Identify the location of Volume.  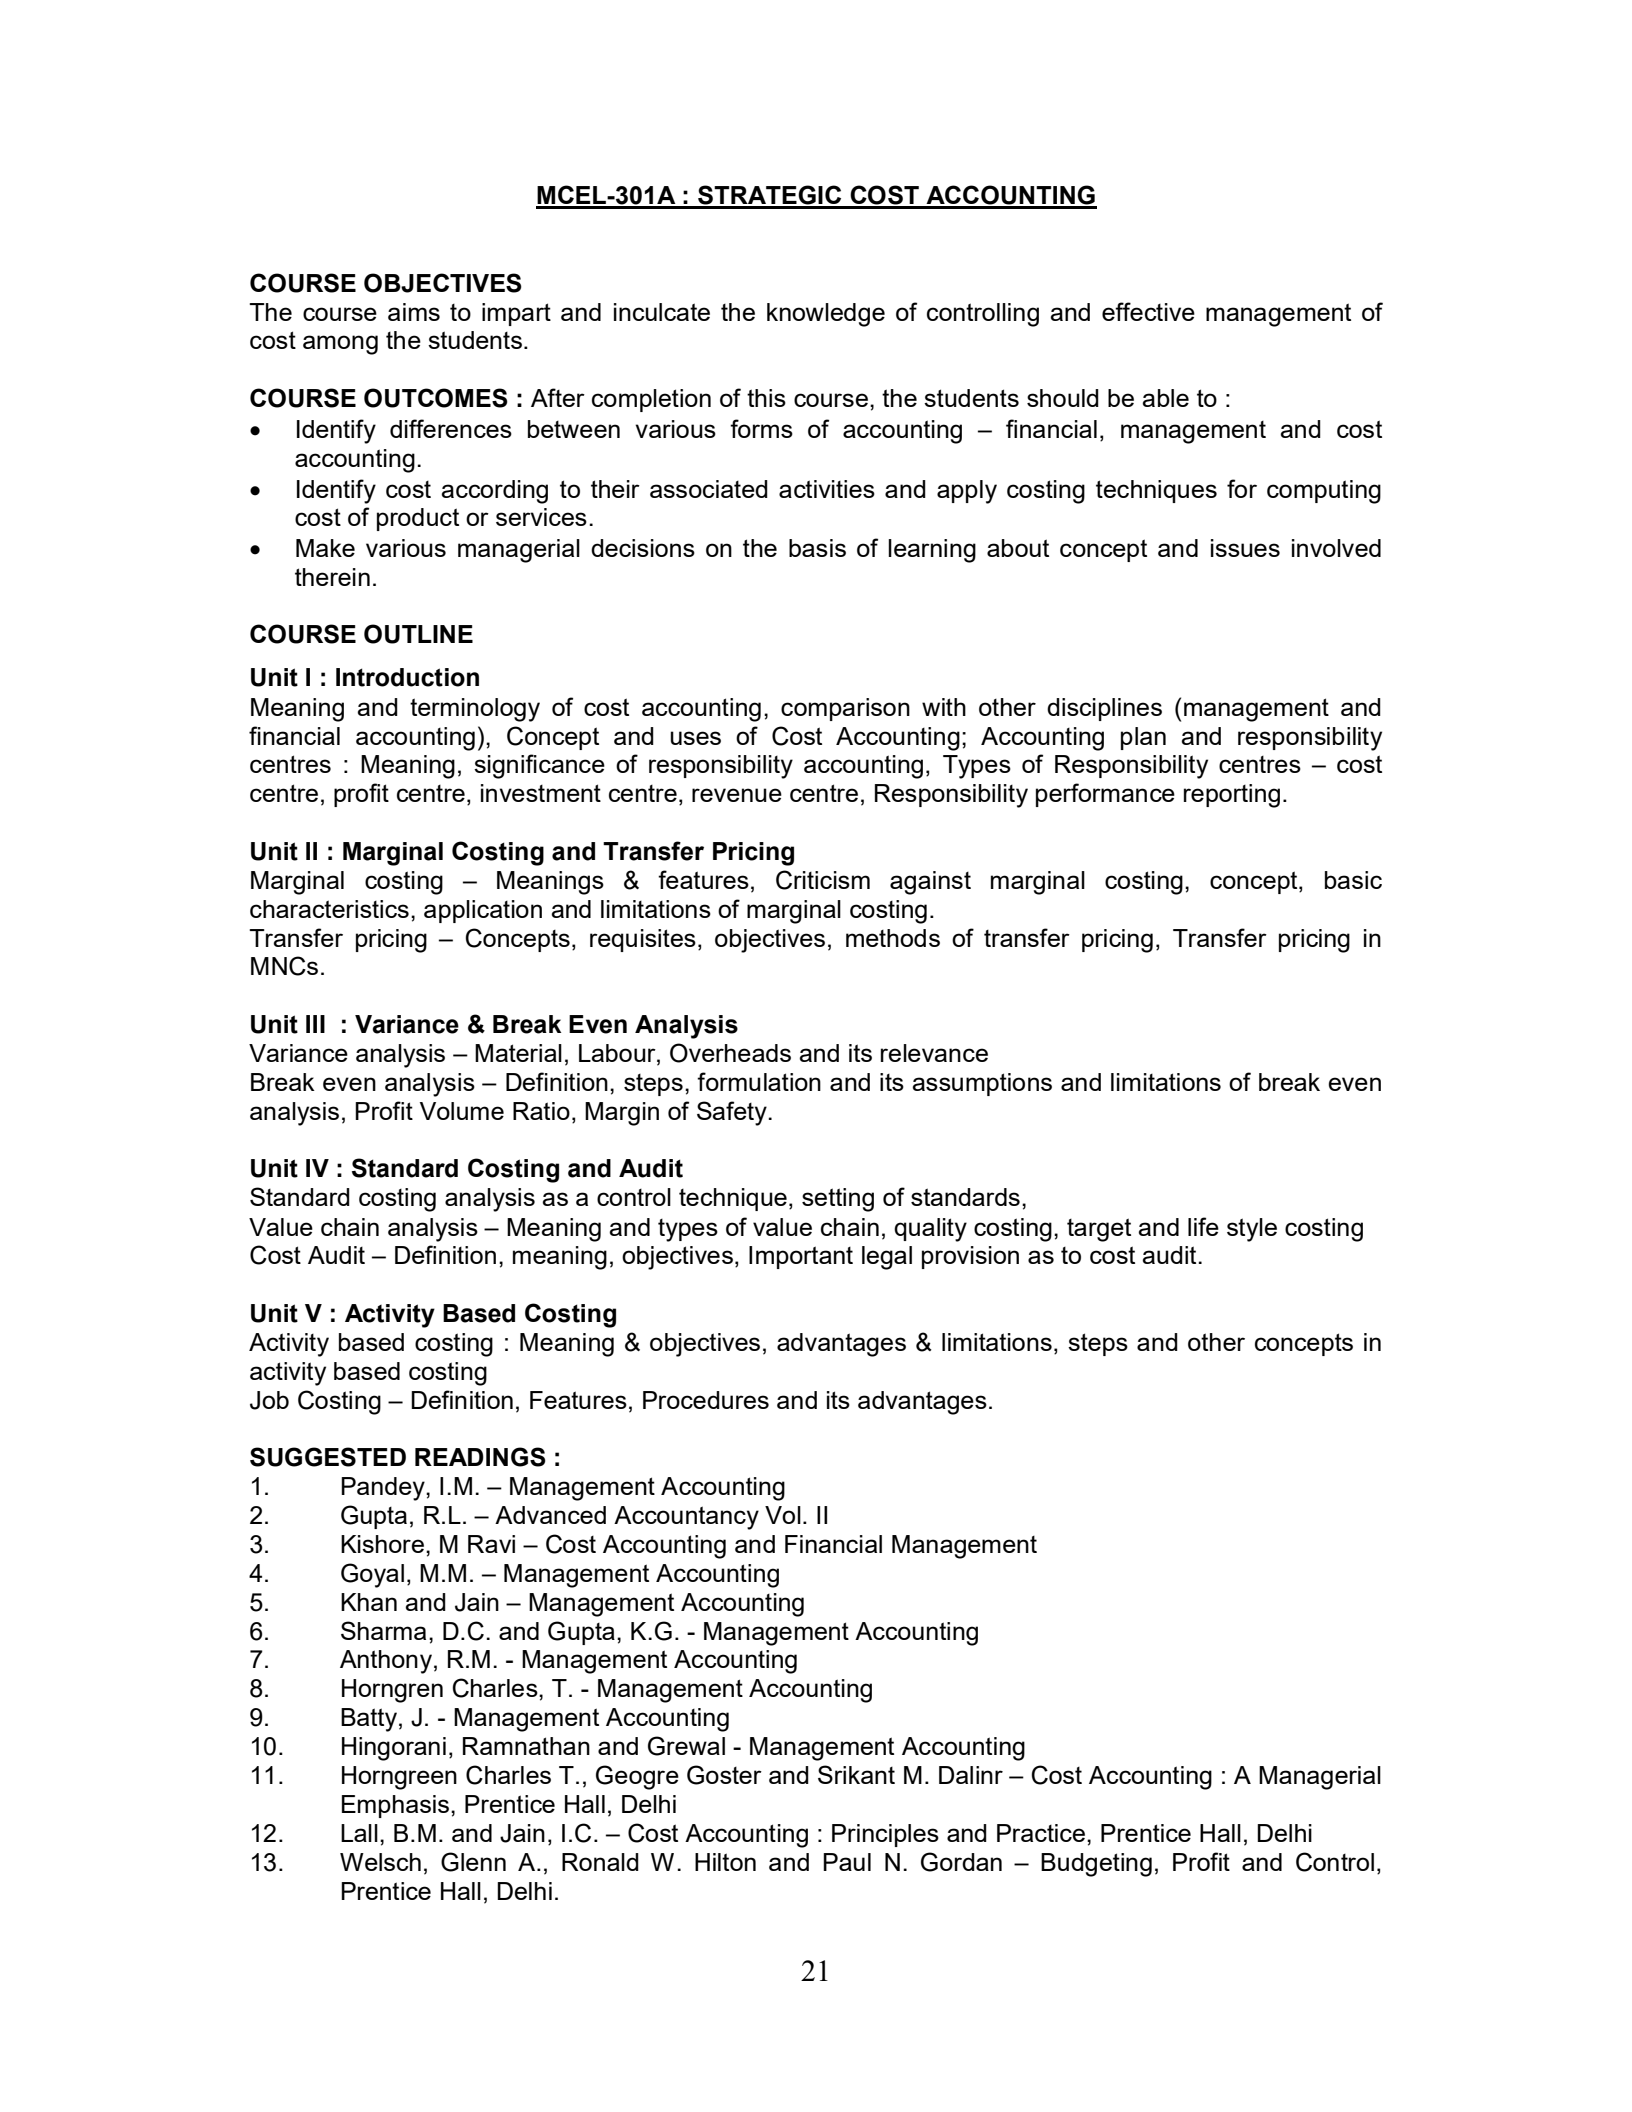
(462, 1111).
